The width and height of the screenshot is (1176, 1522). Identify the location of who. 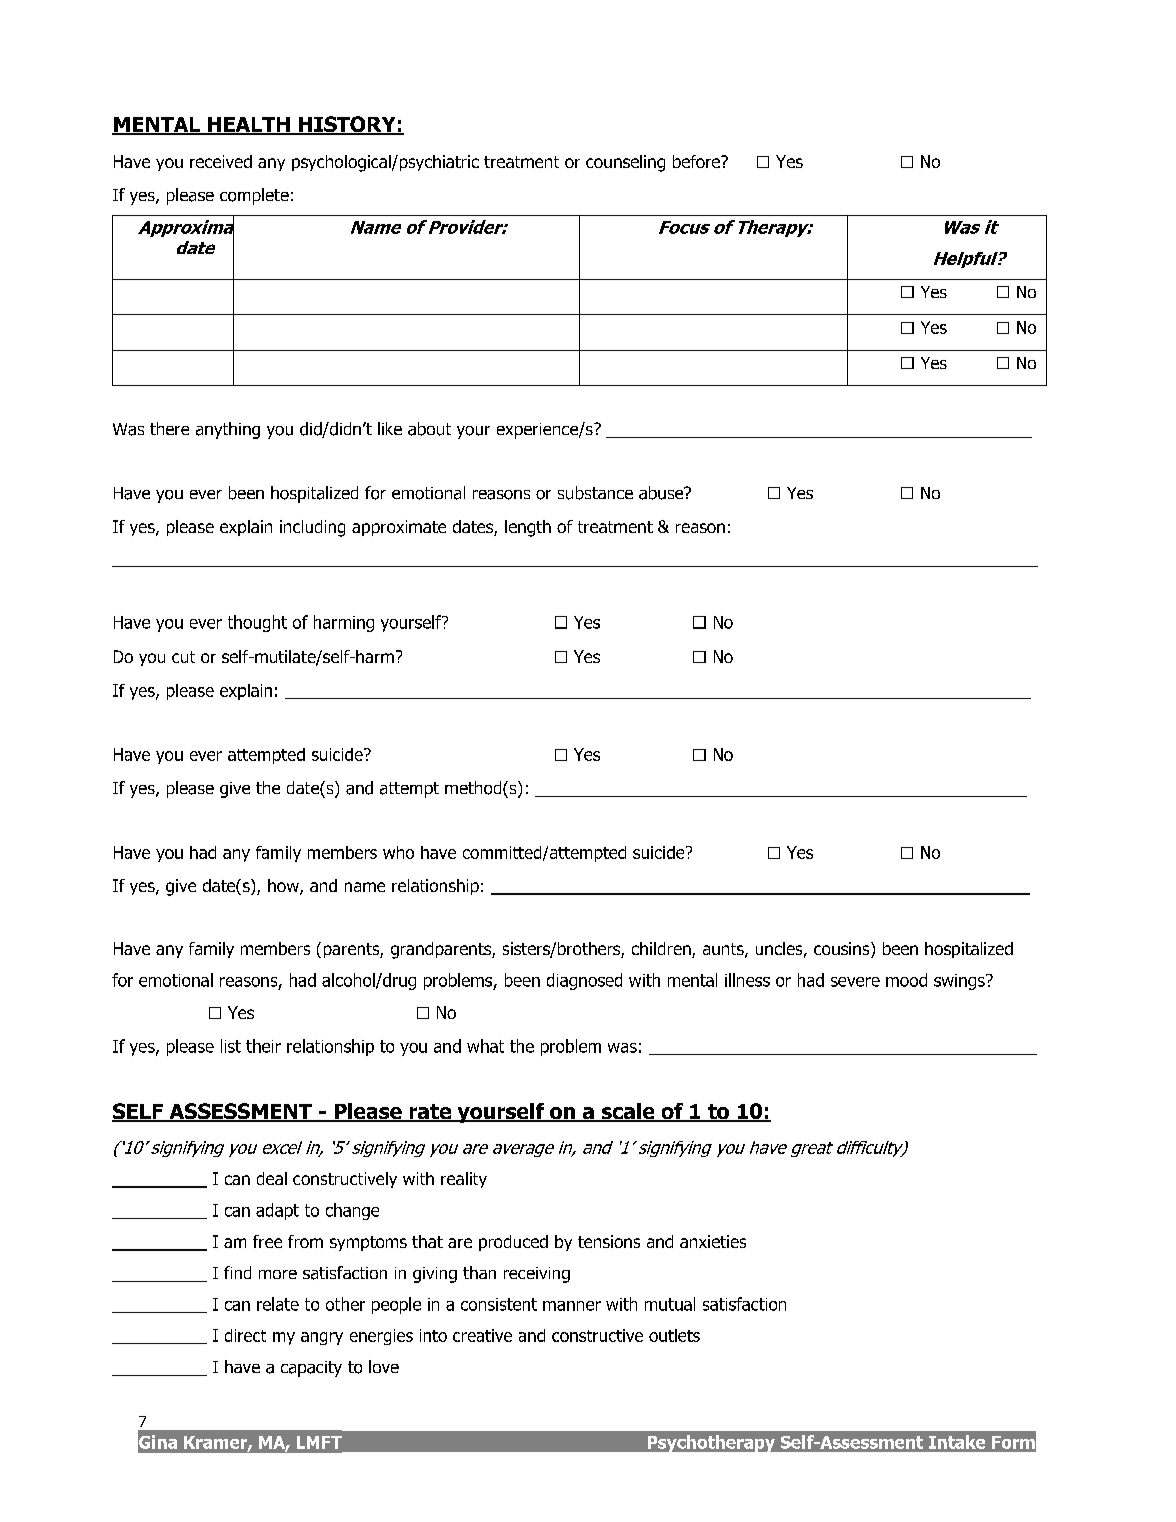
(398, 852).
